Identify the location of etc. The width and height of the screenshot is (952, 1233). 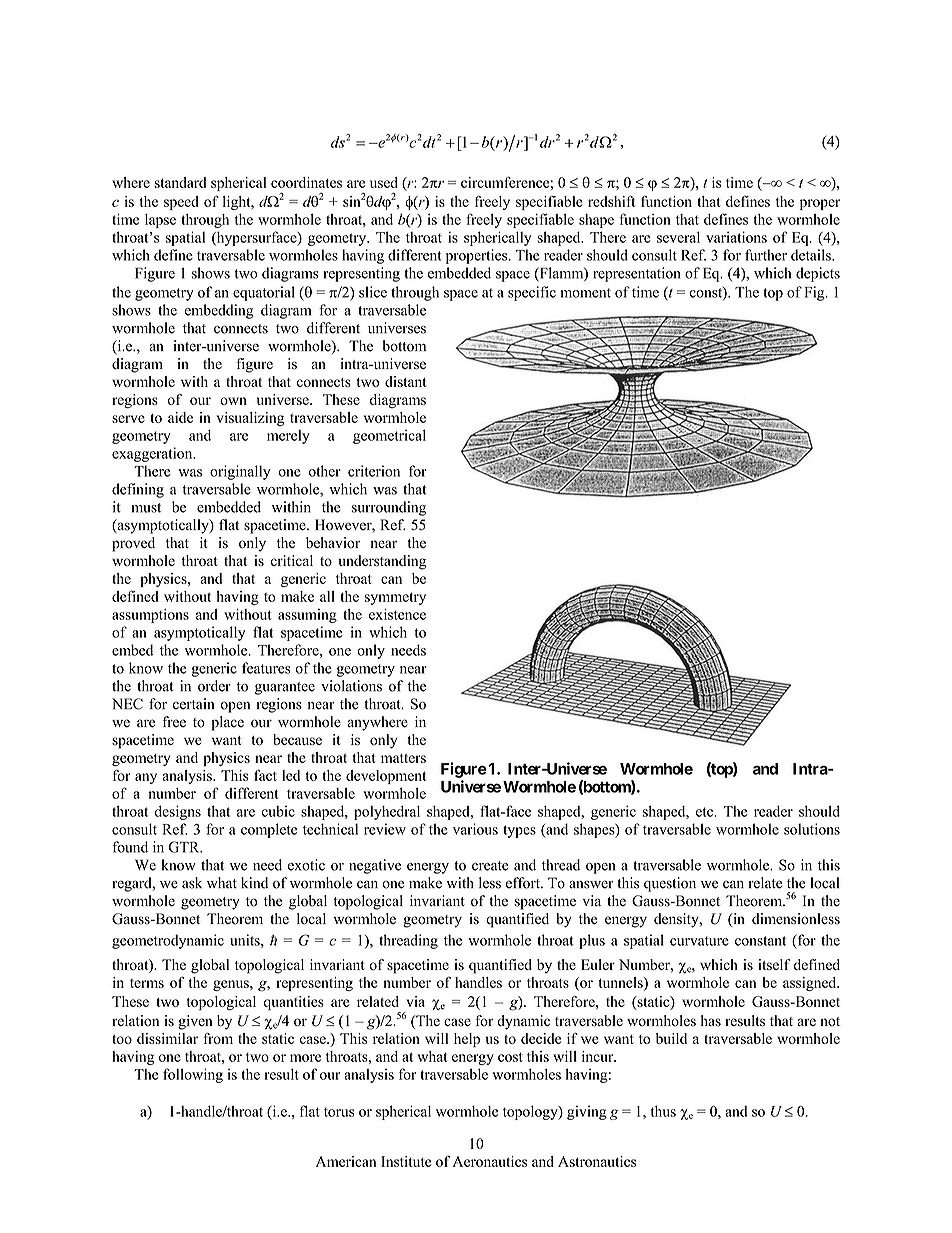
(705, 812).
